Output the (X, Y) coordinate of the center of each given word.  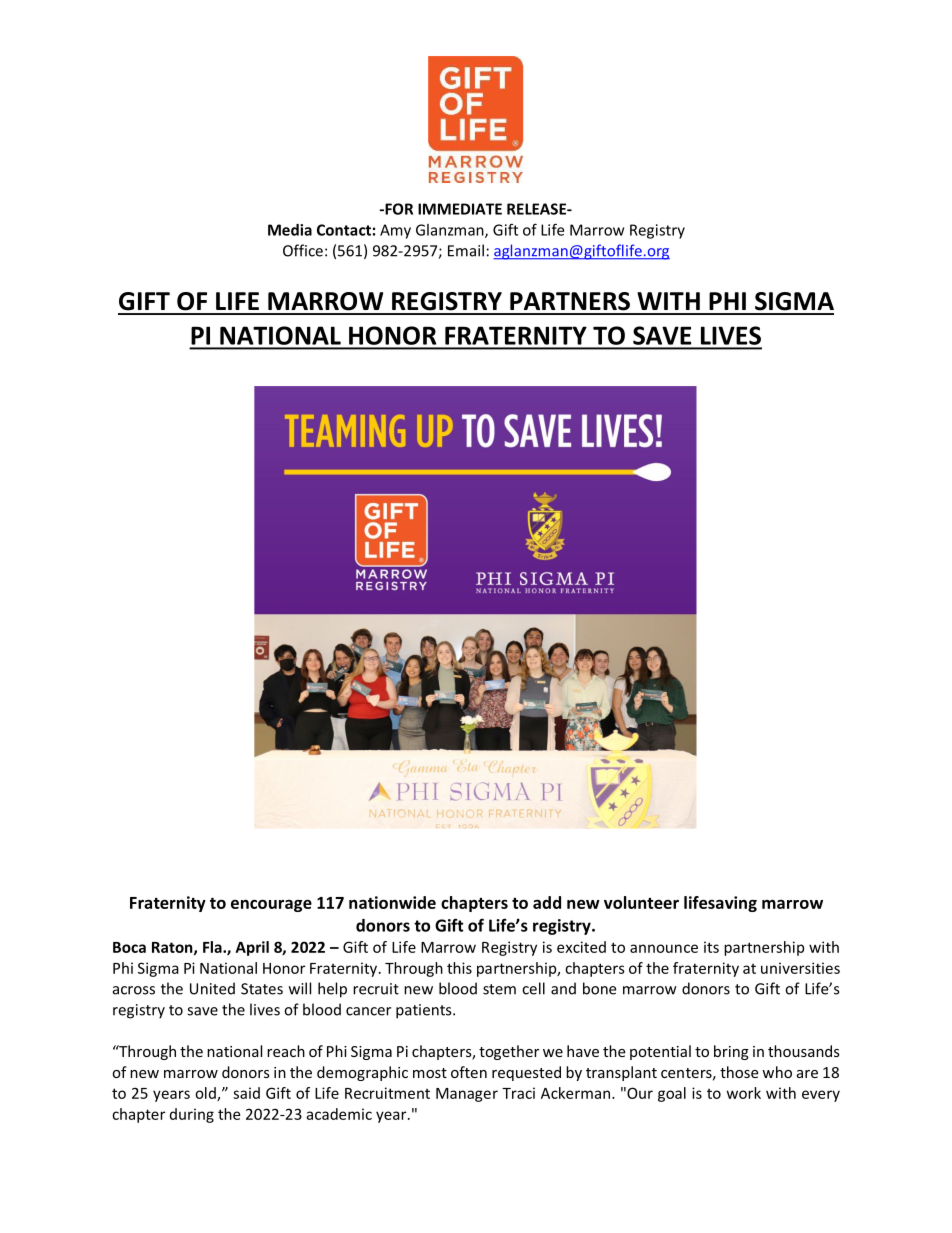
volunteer (641, 902)
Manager (467, 1095)
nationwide (392, 902)
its (711, 947)
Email (466, 250)
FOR (398, 209)
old (206, 1094)
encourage (271, 905)
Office (303, 250)
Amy (395, 231)
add (547, 902)
